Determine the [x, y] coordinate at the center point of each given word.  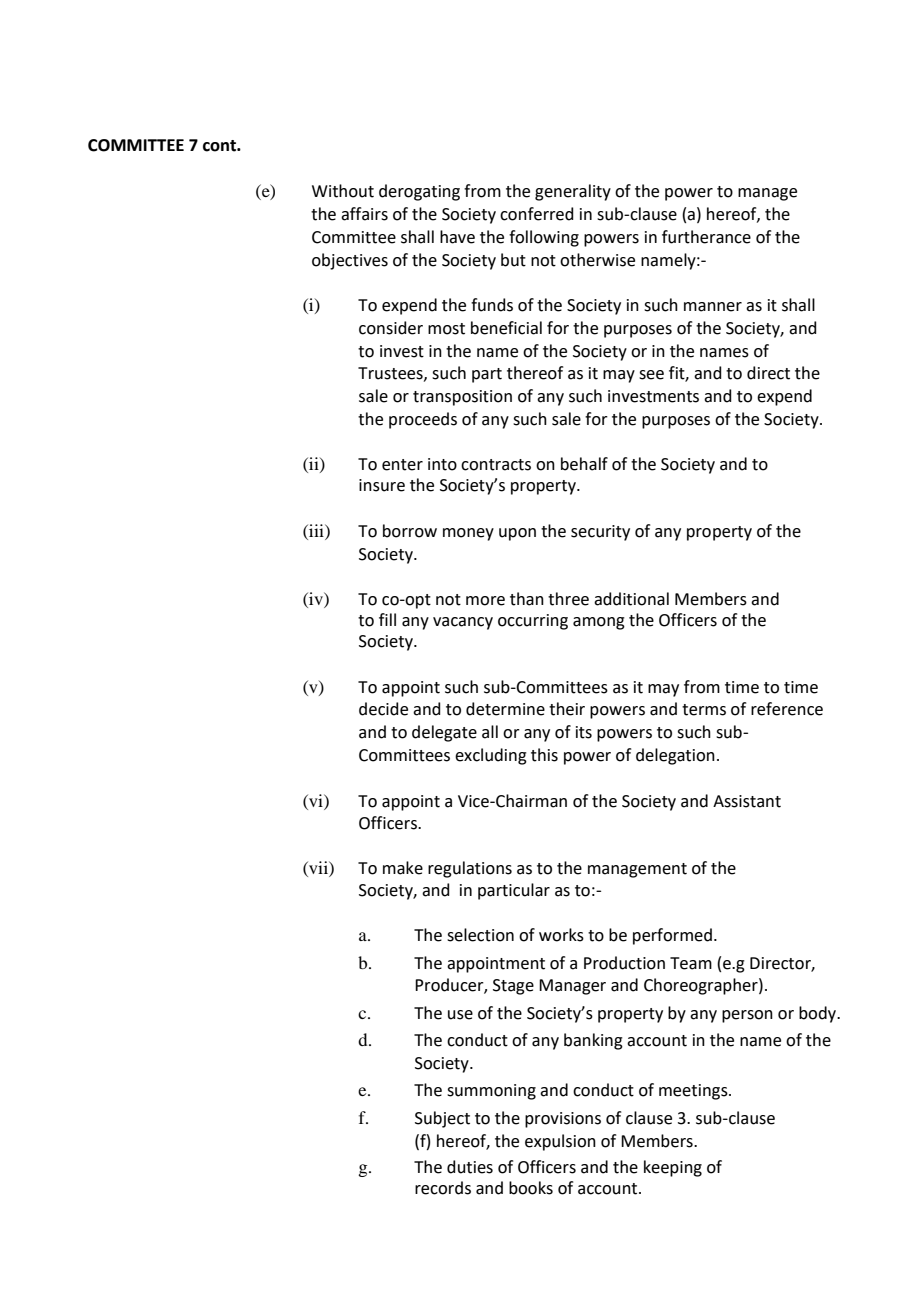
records [443, 1188]
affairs [364, 214]
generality [573, 192]
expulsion [560, 1142]
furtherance [706, 237]
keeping [673, 1168]
